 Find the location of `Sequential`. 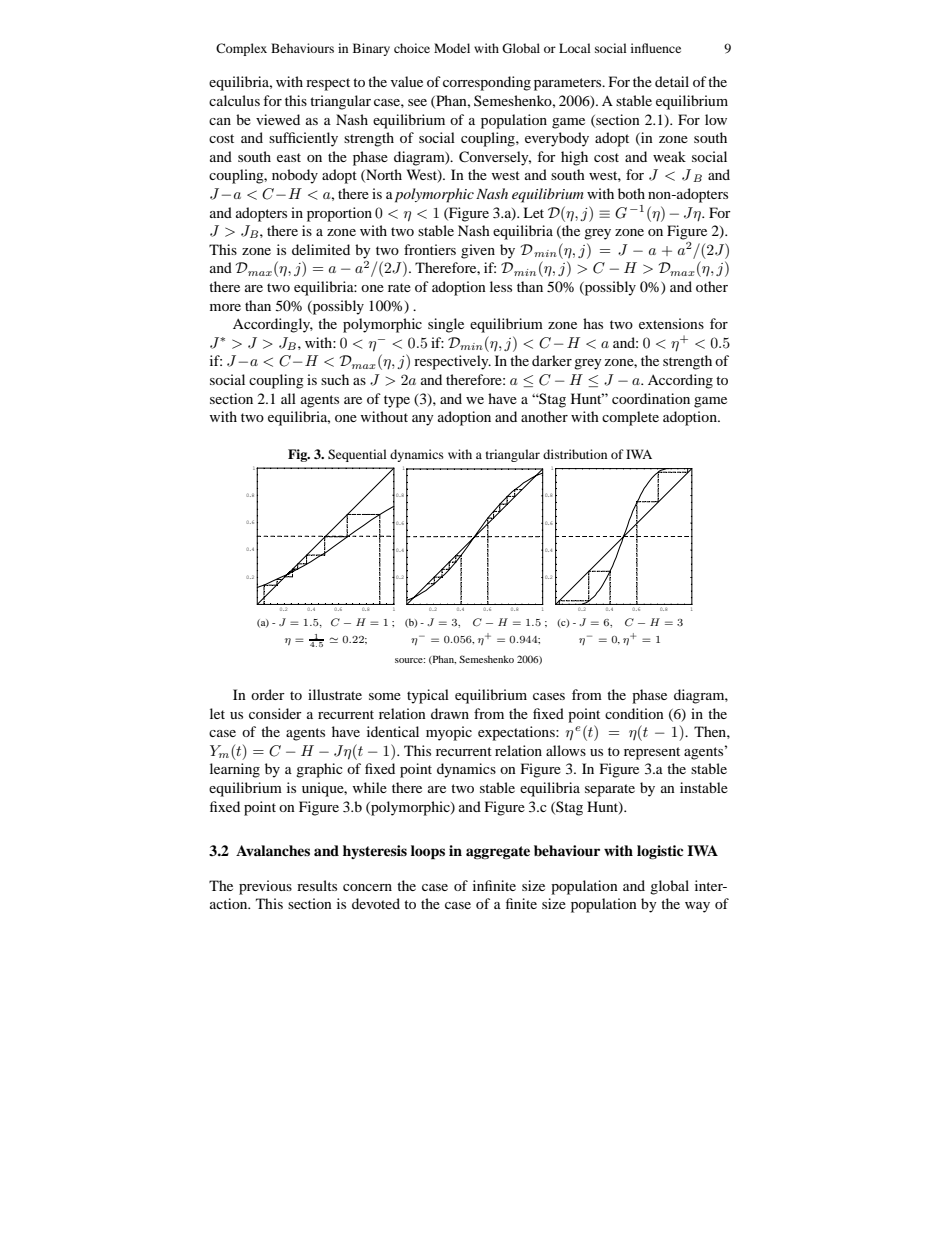

Sequential is located at coordinates (357, 455).
